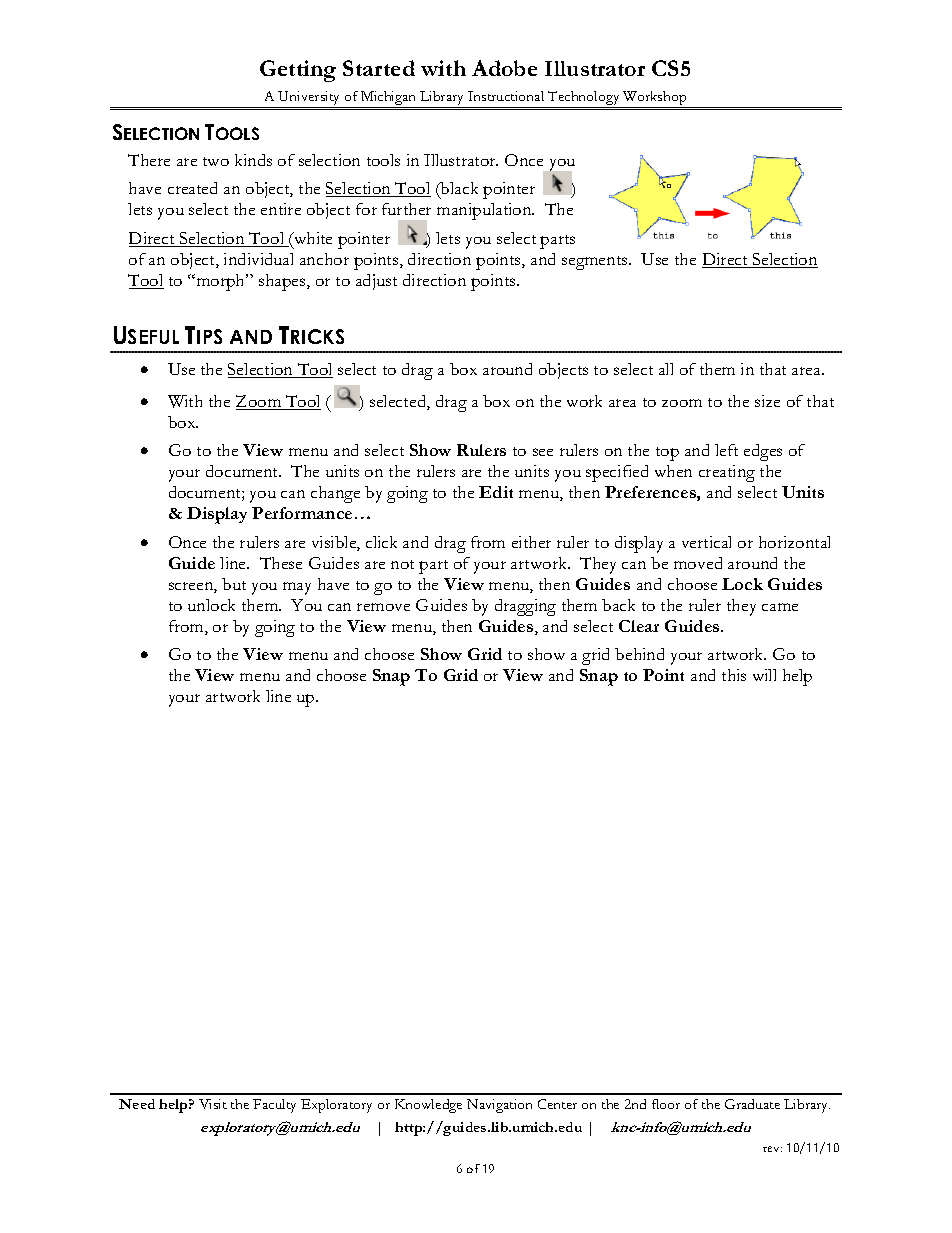 Image resolution: width=952 pixels, height=1233 pixels. What do you see at coordinates (253, 160) in the image?
I see `kinds` at bounding box center [253, 160].
